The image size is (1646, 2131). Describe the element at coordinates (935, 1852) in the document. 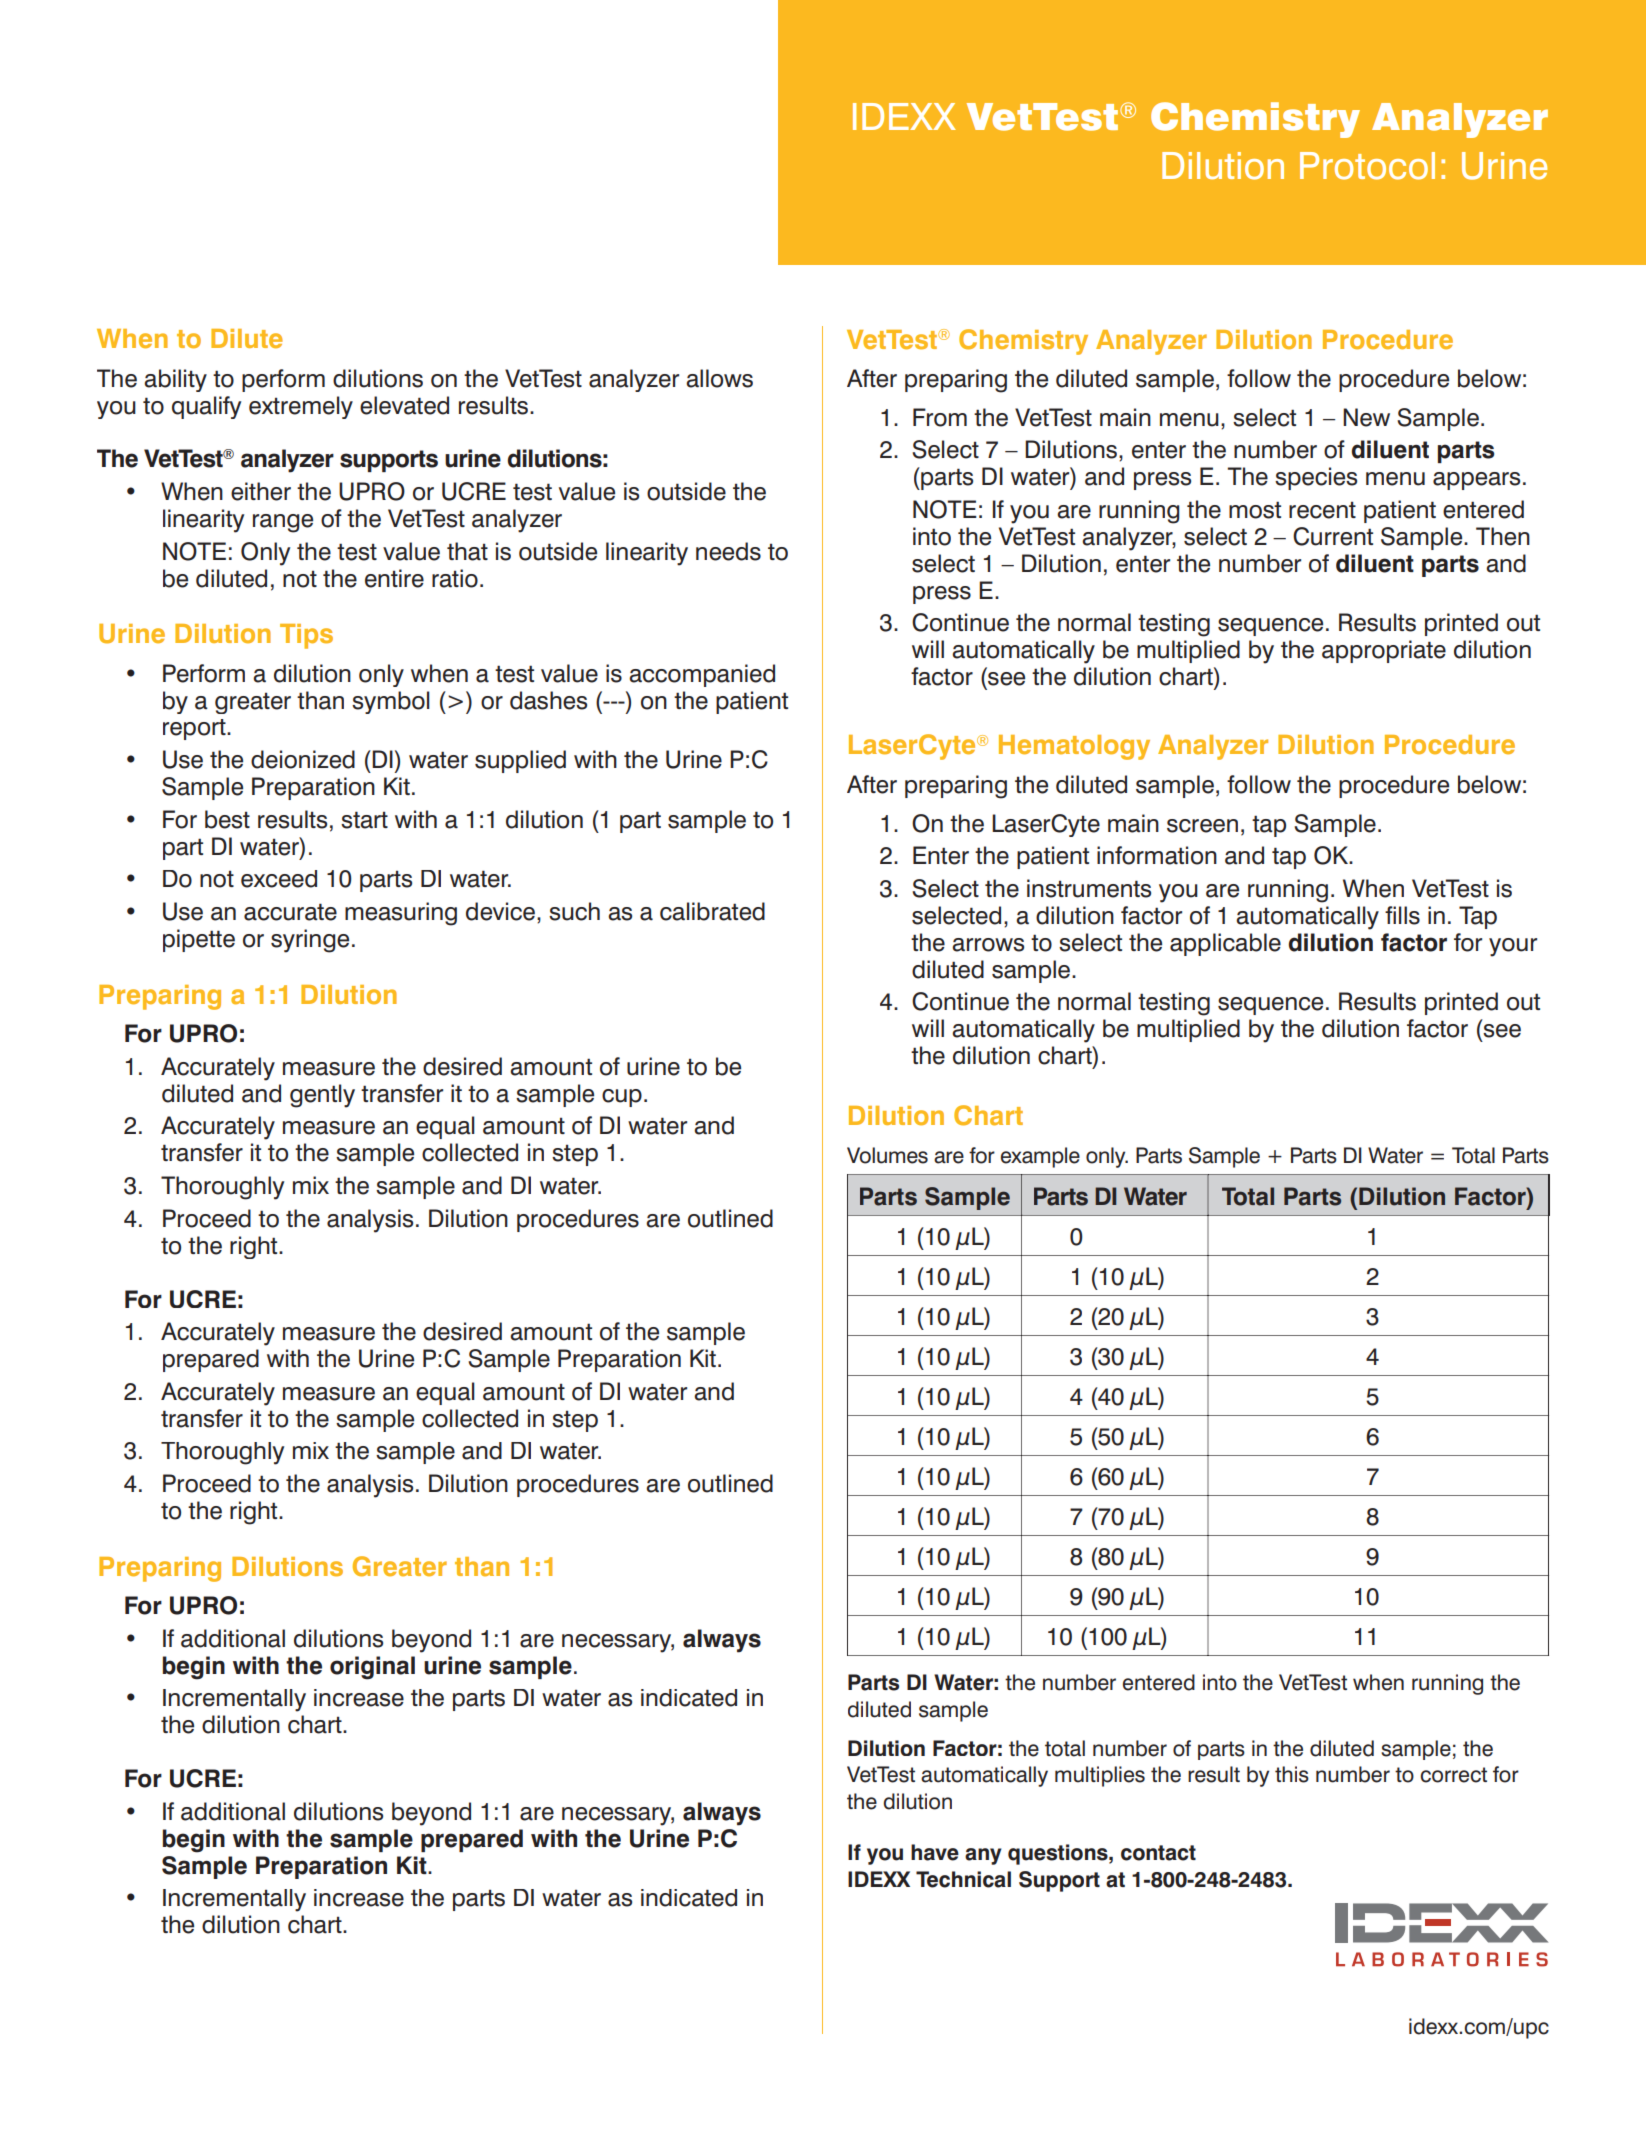

I see `have` at that location.
